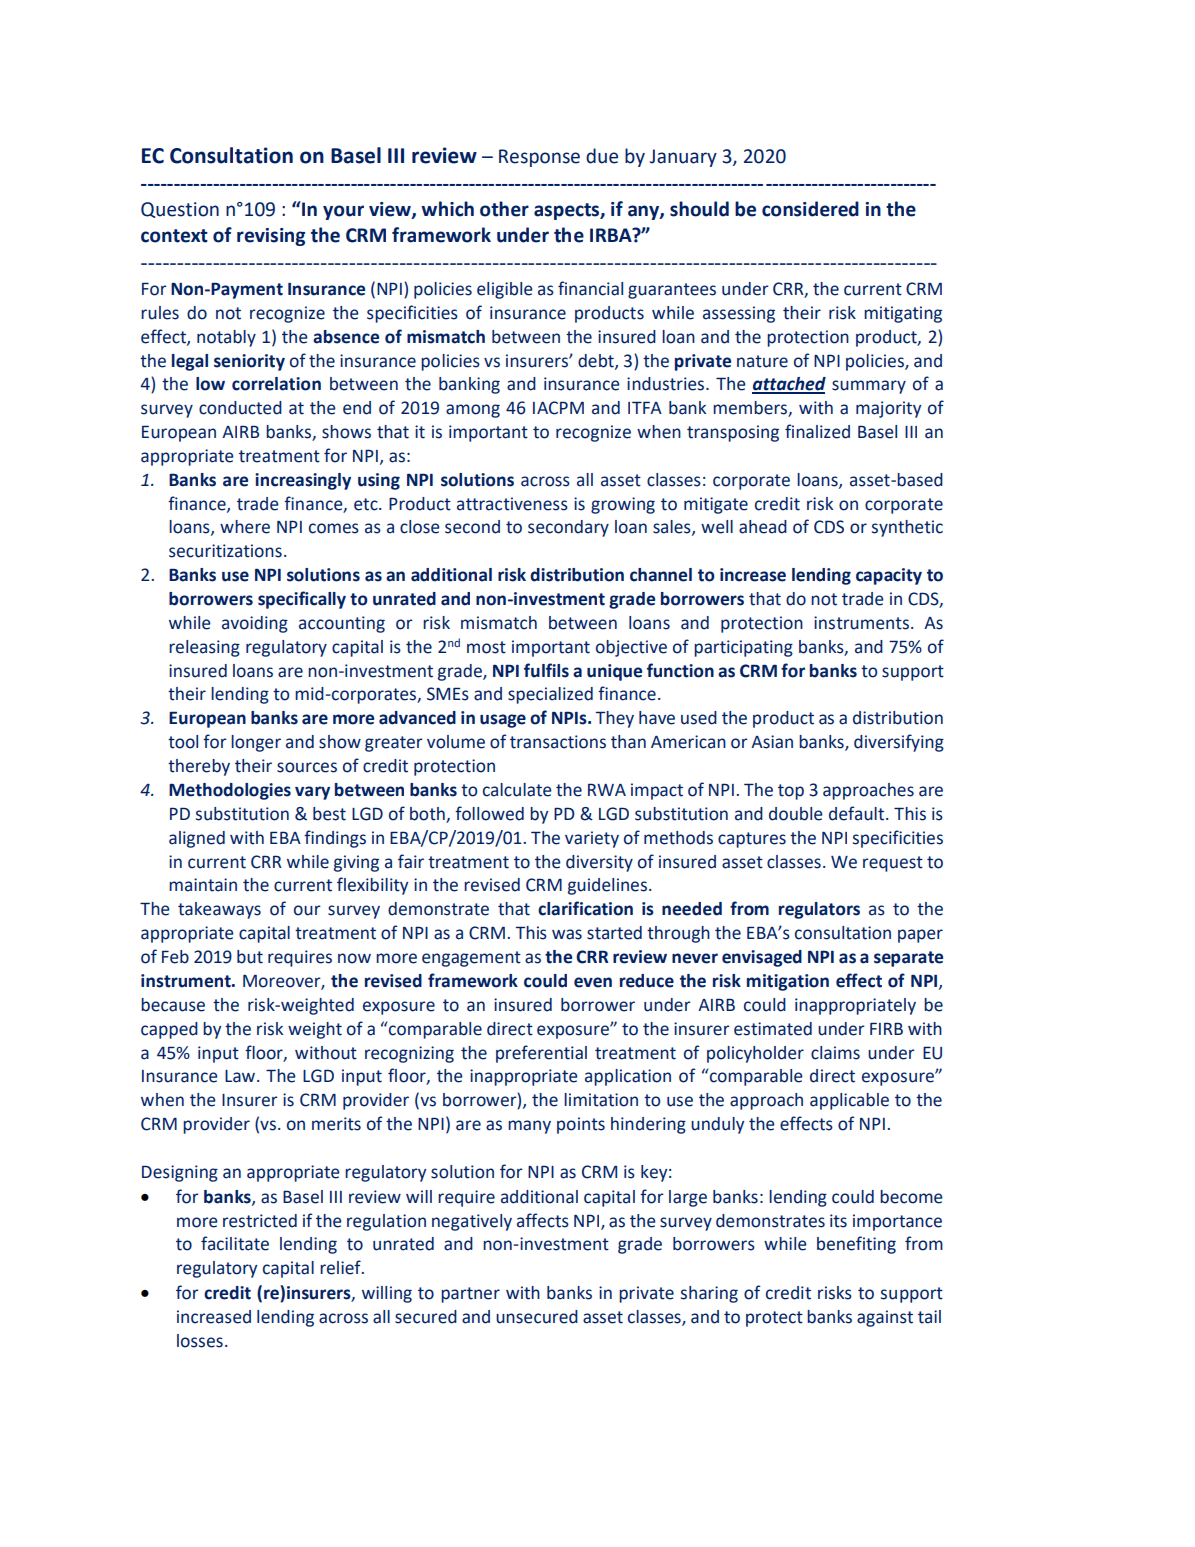 This screenshot has height=1547, width=1195. What do you see at coordinates (271, 237) in the screenshot?
I see `revising` at bounding box center [271, 237].
